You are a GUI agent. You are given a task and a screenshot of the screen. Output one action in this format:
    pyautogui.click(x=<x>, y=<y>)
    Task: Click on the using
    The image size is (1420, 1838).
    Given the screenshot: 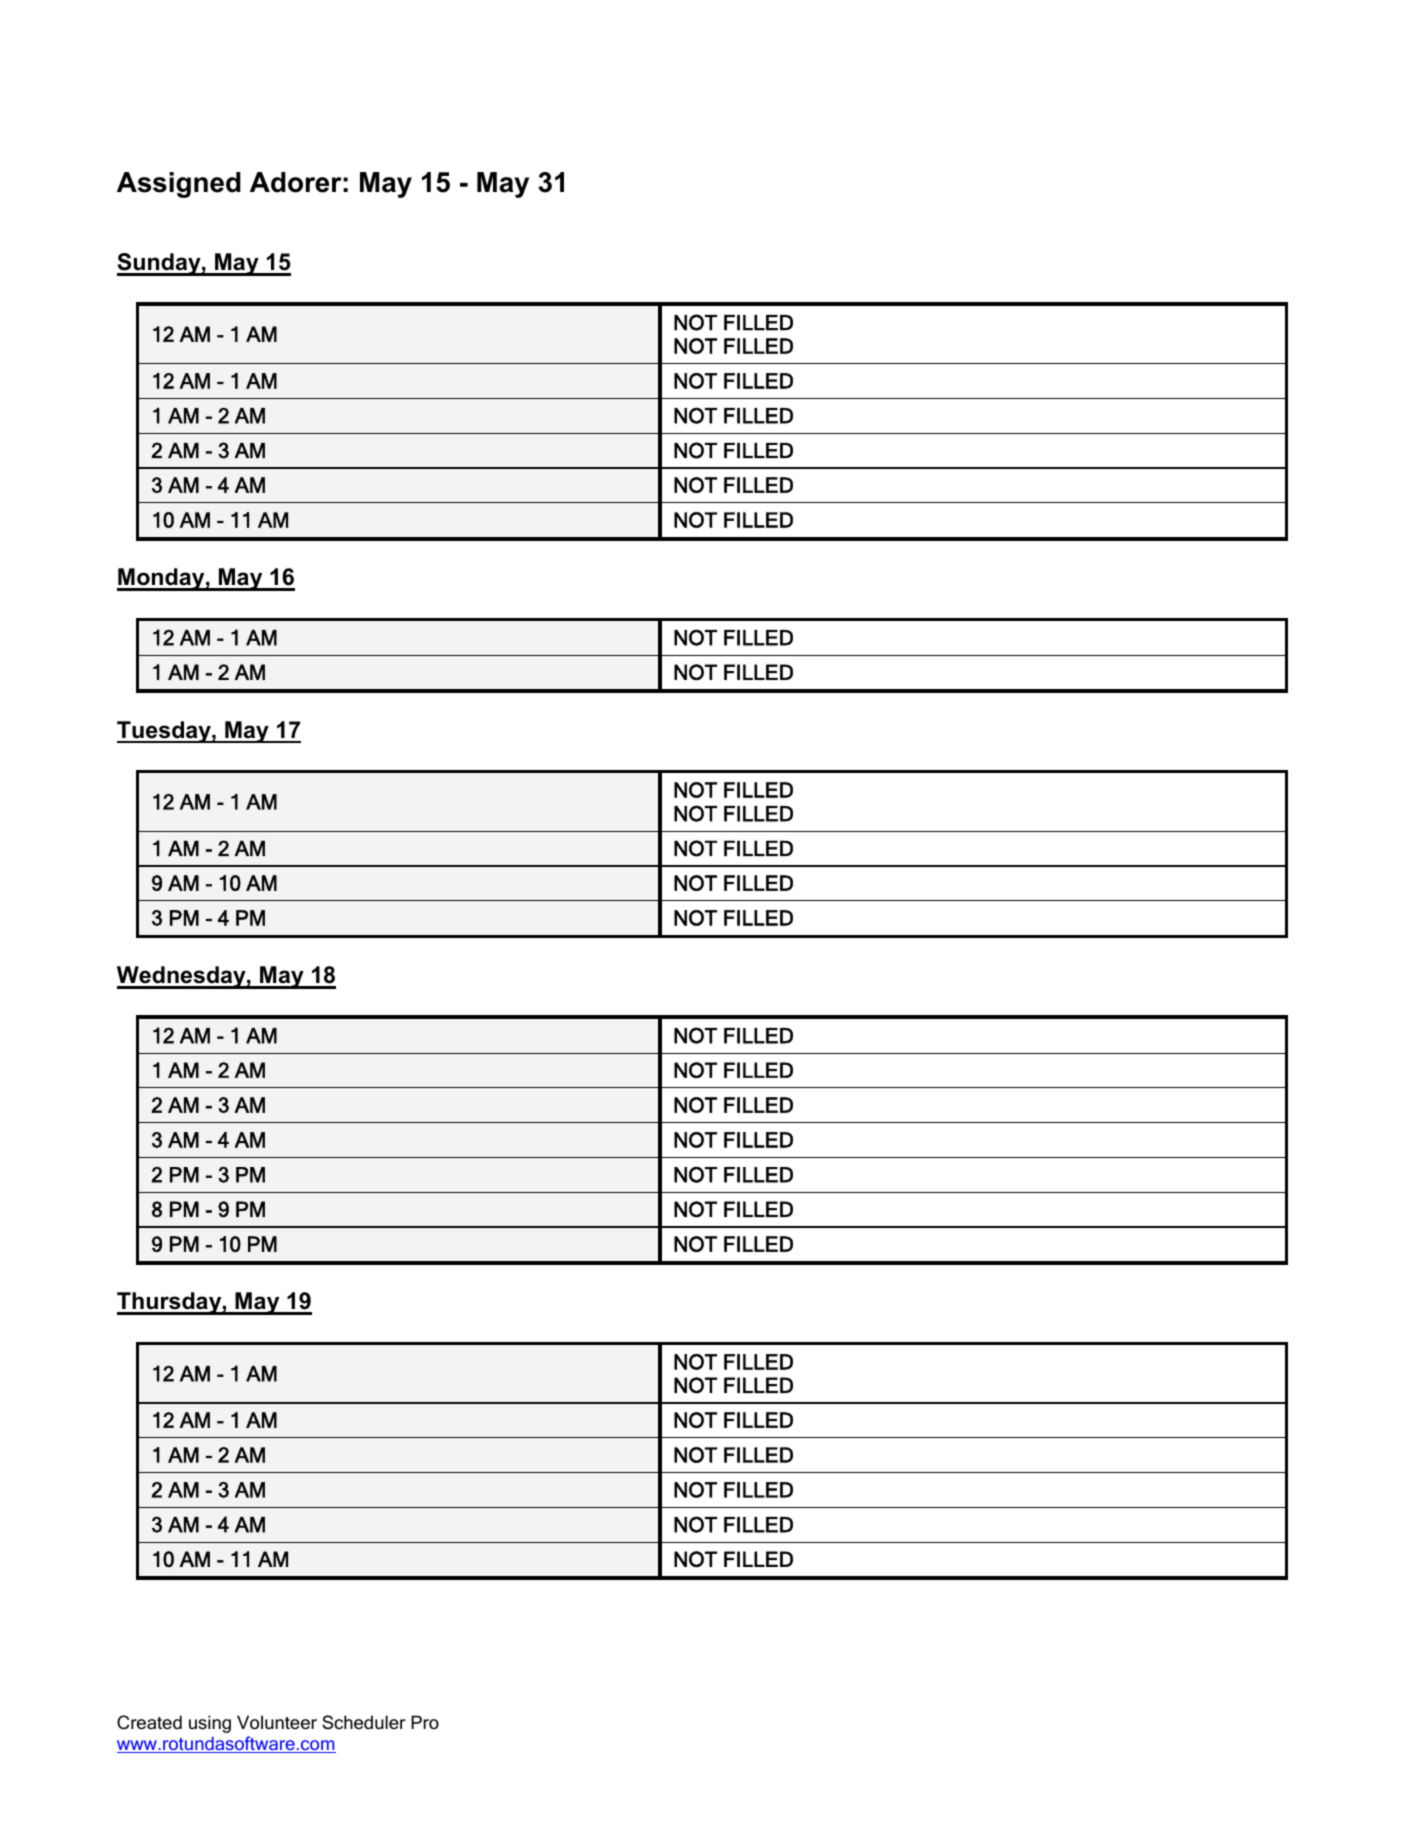 What is the action you would take?
    pyautogui.click(x=210, y=1724)
